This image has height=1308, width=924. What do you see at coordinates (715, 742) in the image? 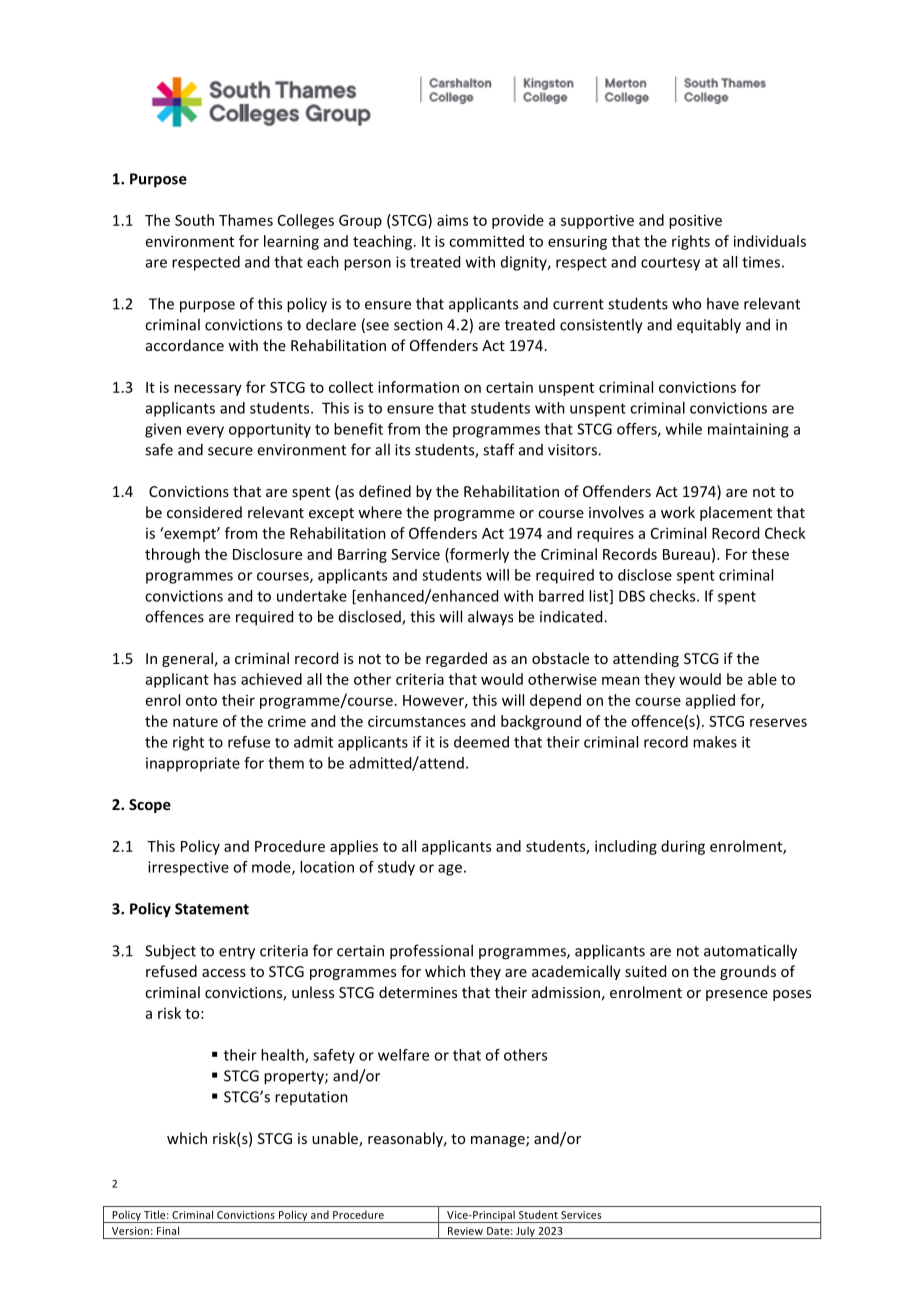
I see `makes` at bounding box center [715, 742].
